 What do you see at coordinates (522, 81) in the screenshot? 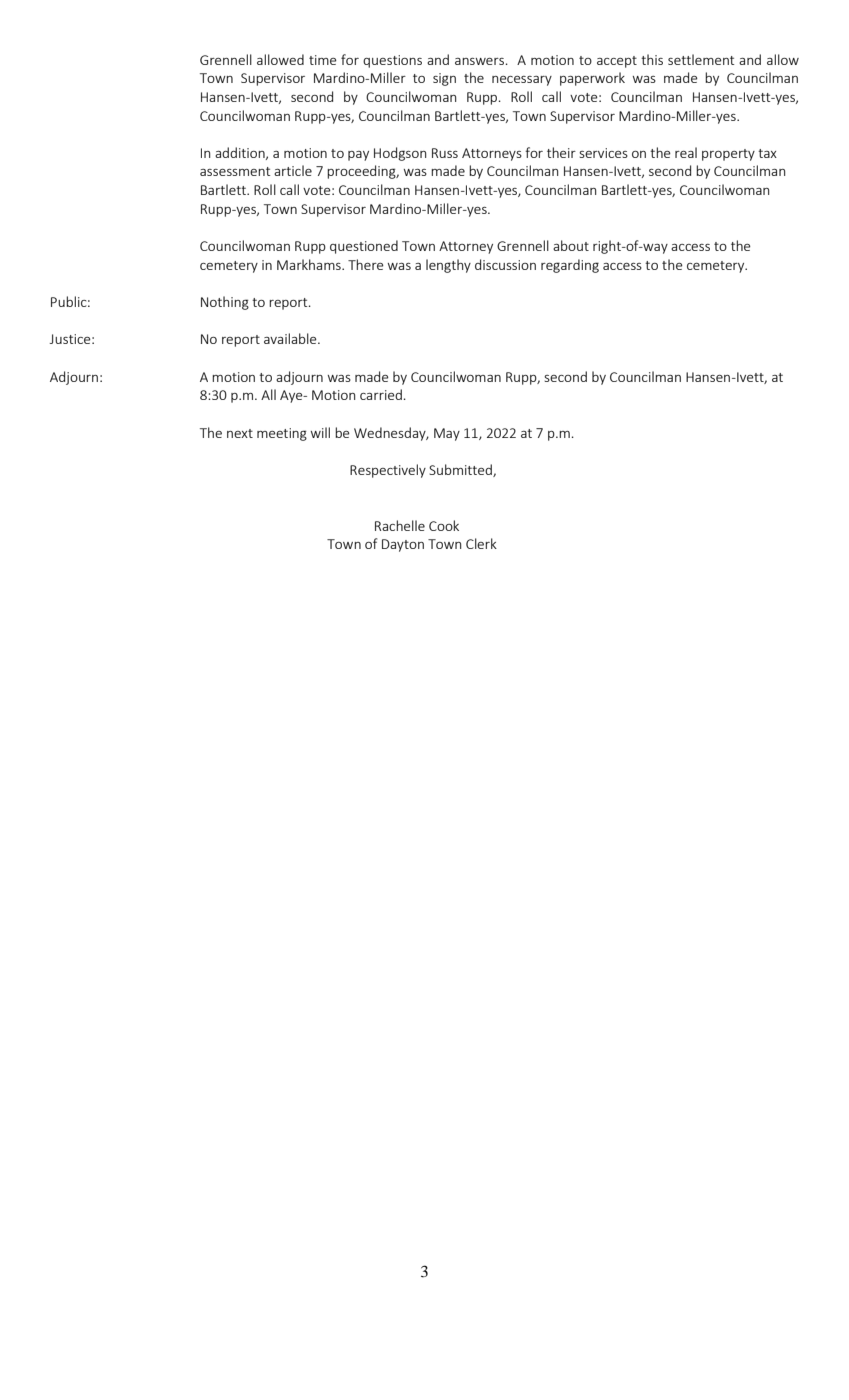
I see `necessary` at bounding box center [522, 81].
